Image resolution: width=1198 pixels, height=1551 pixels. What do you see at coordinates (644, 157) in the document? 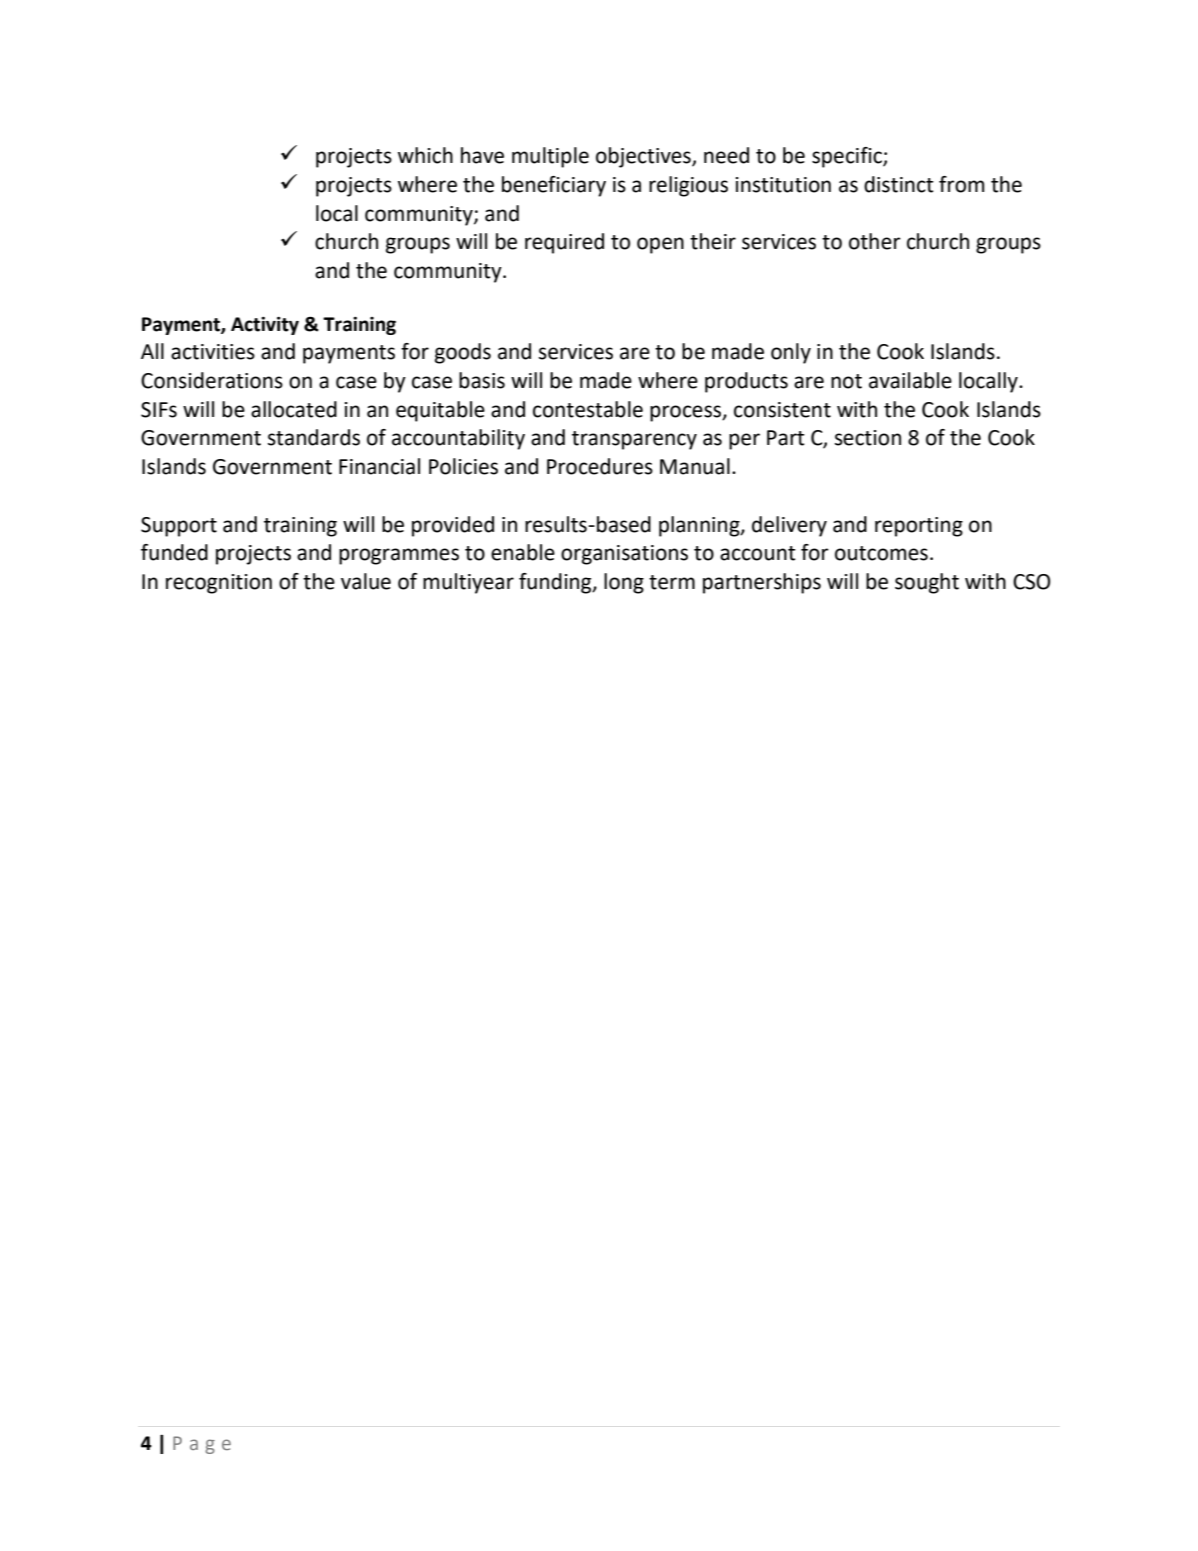
I see `objectives` at bounding box center [644, 157].
